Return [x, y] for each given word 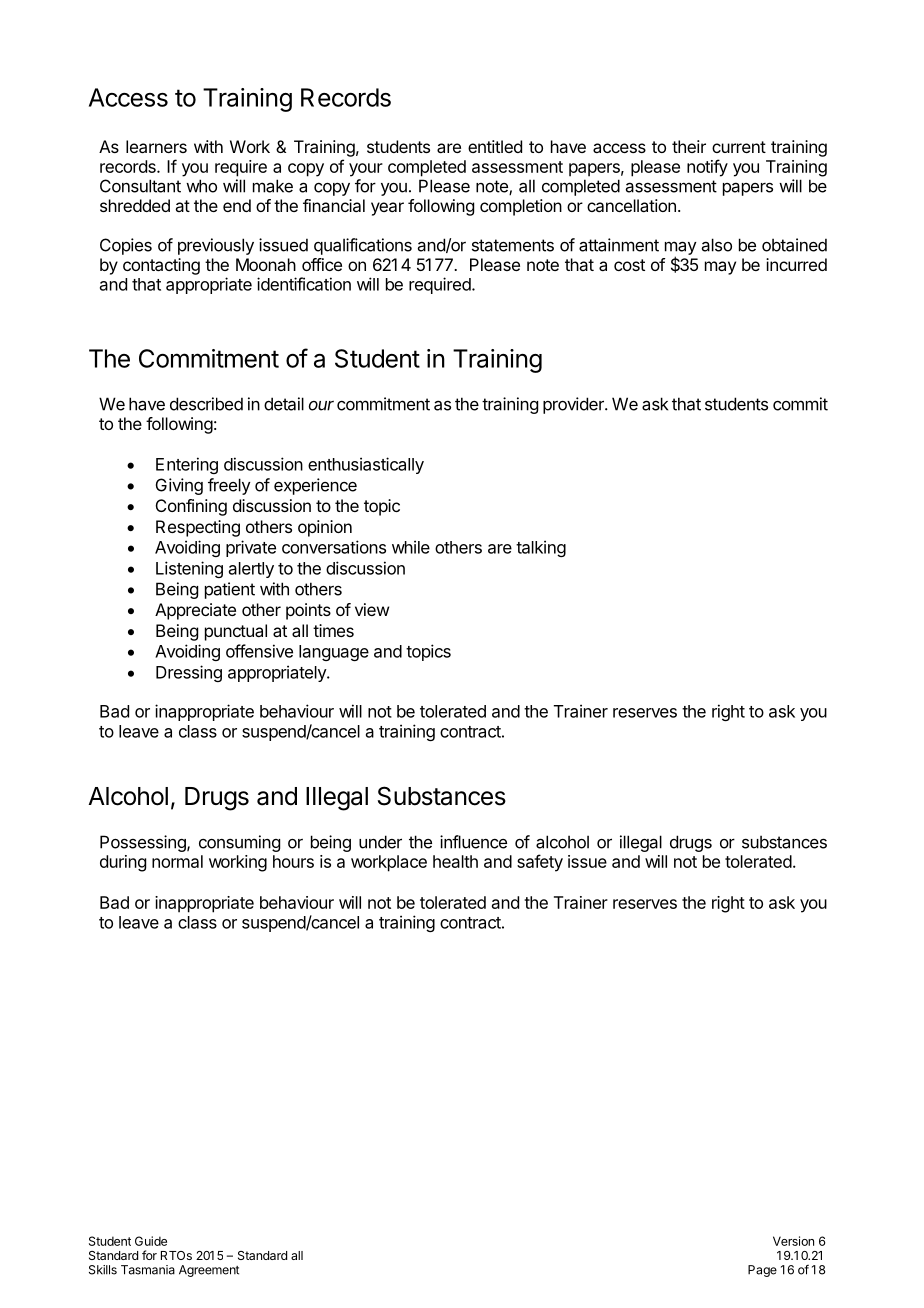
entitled [495, 146]
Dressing [189, 673]
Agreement [209, 1271]
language [334, 653]
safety [540, 863]
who [201, 186]
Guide [151, 1241]
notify [707, 168]
